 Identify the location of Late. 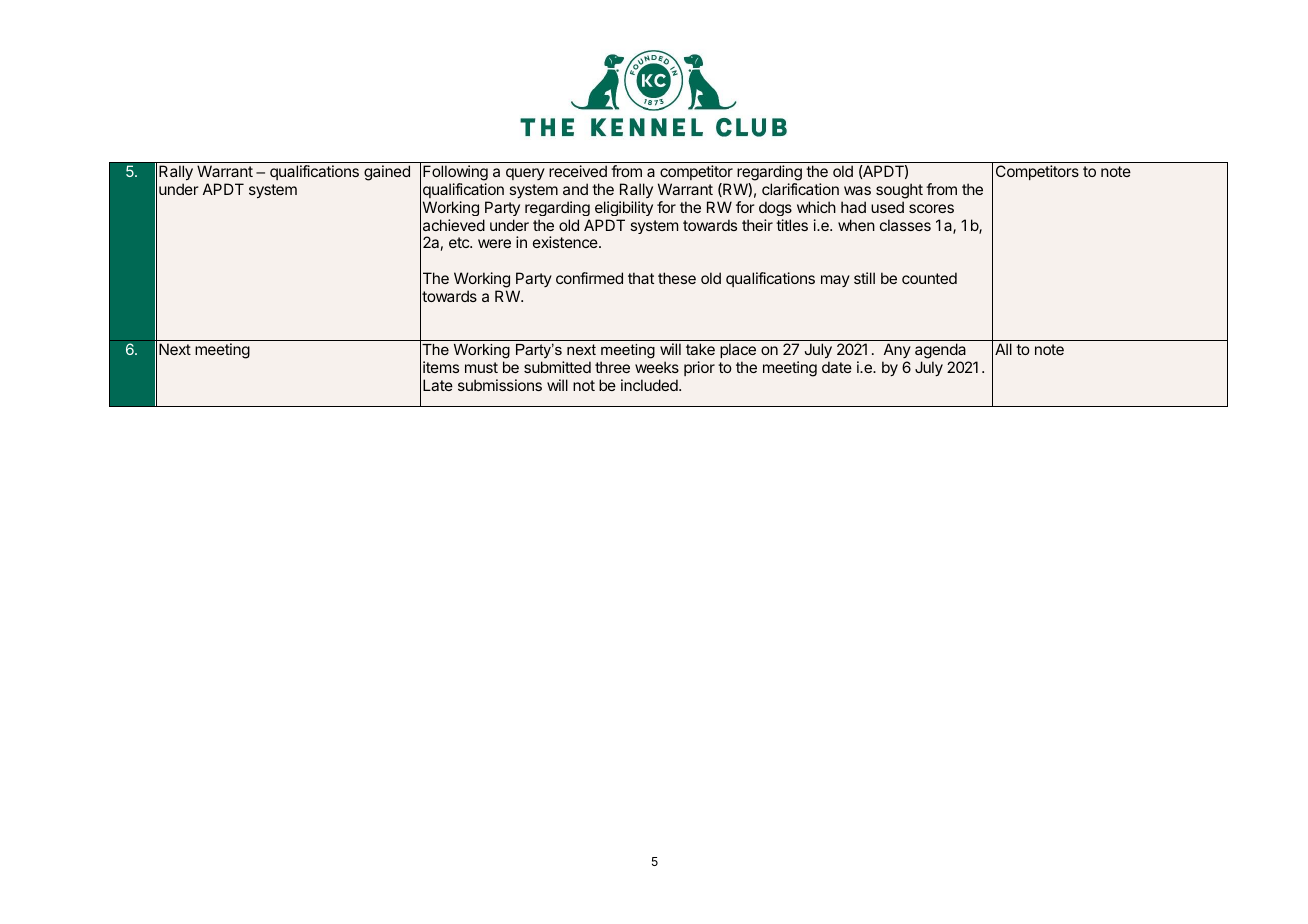
(438, 385).
